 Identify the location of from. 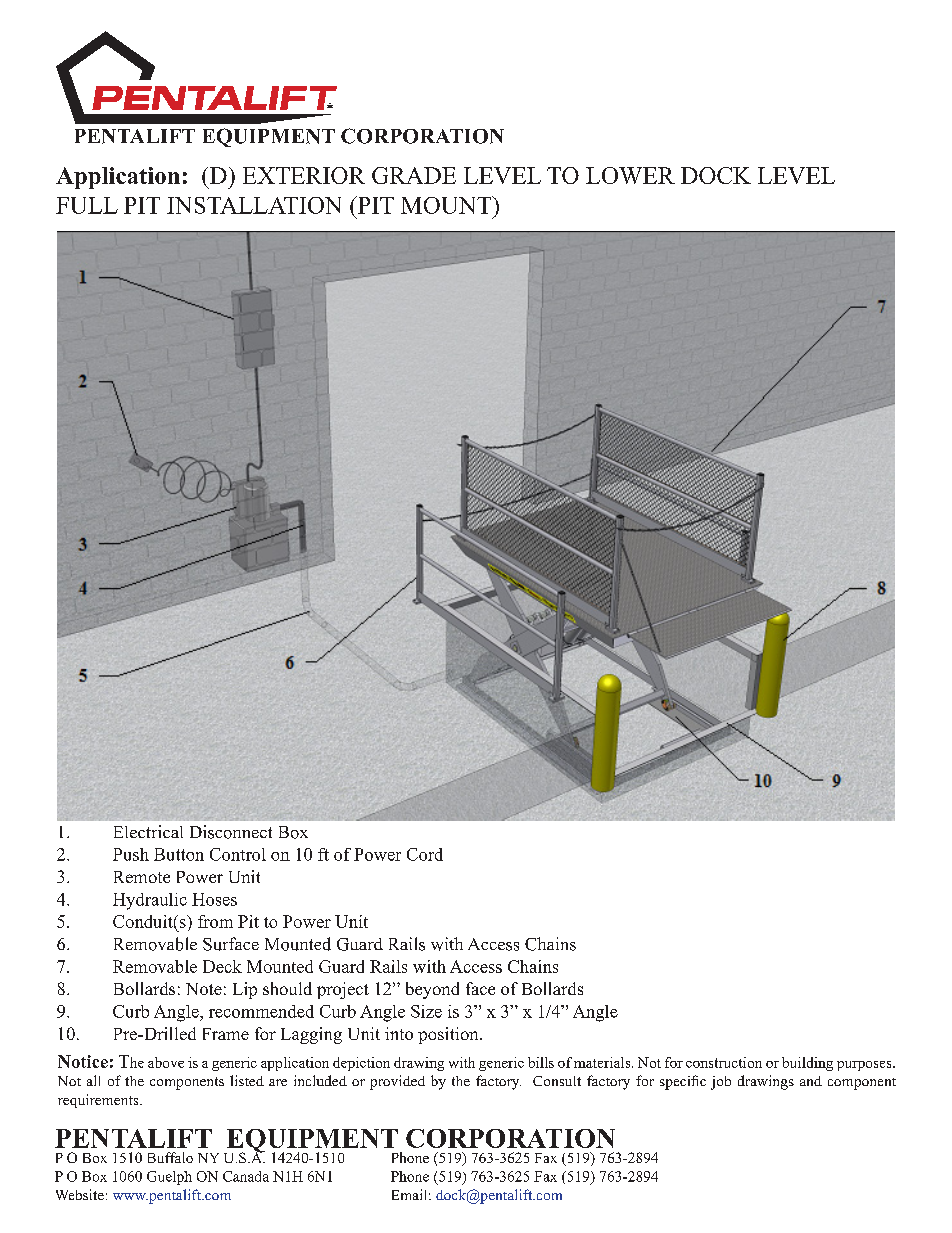
(215, 921).
